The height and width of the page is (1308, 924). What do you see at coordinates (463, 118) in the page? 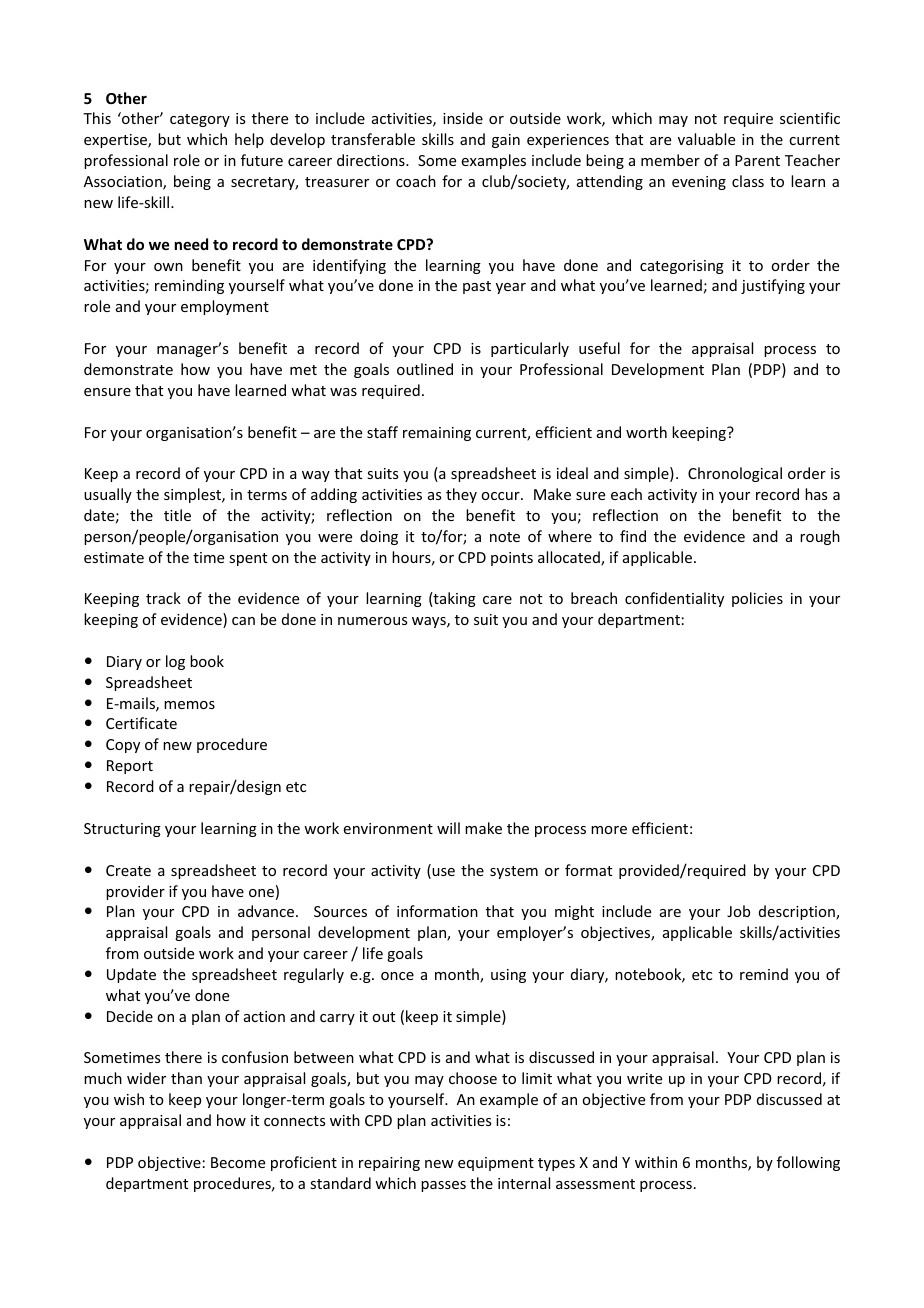
I see `inside` at bounding box center [463, 118].
